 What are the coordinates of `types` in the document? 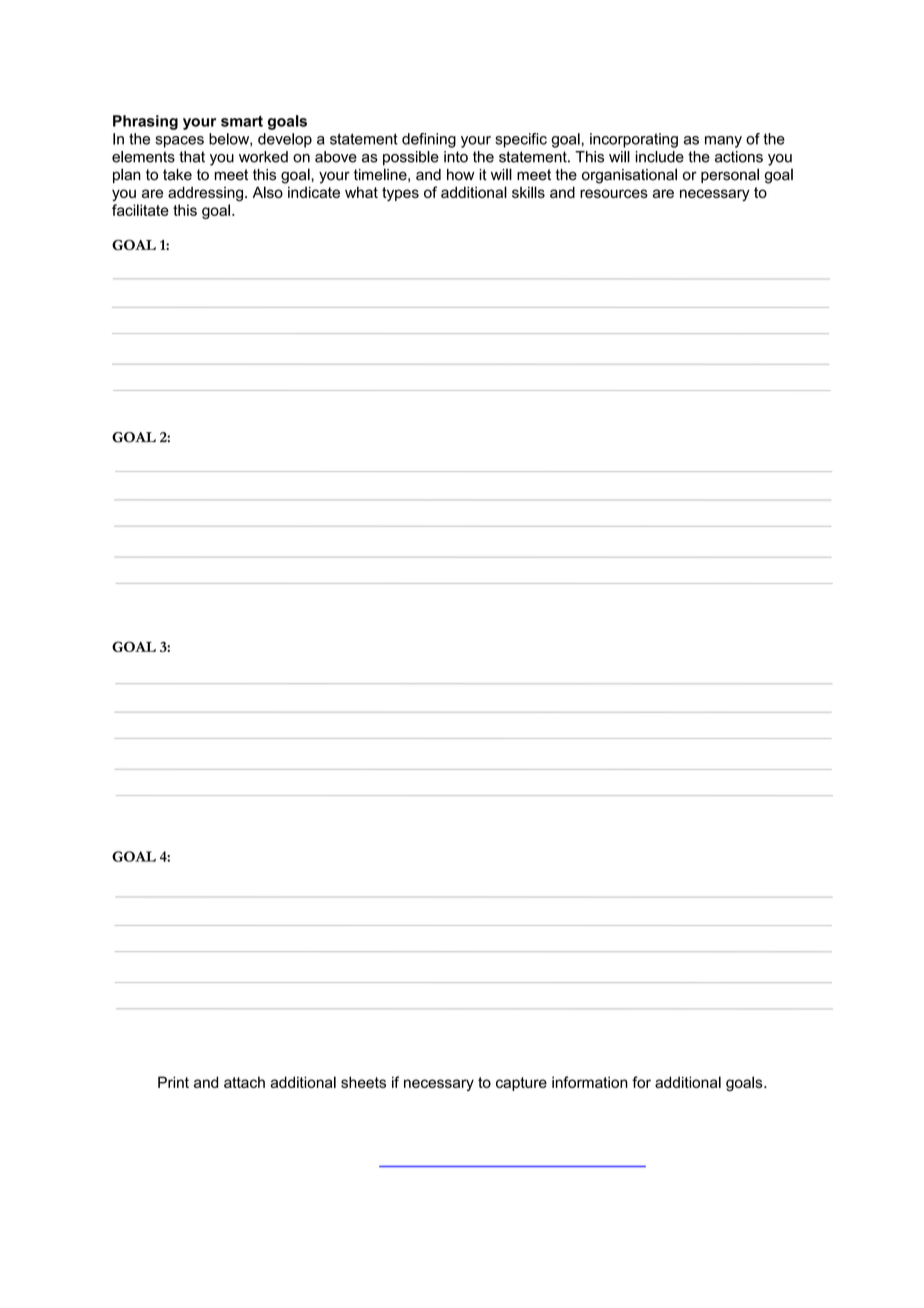 It's located at (400, 194).
